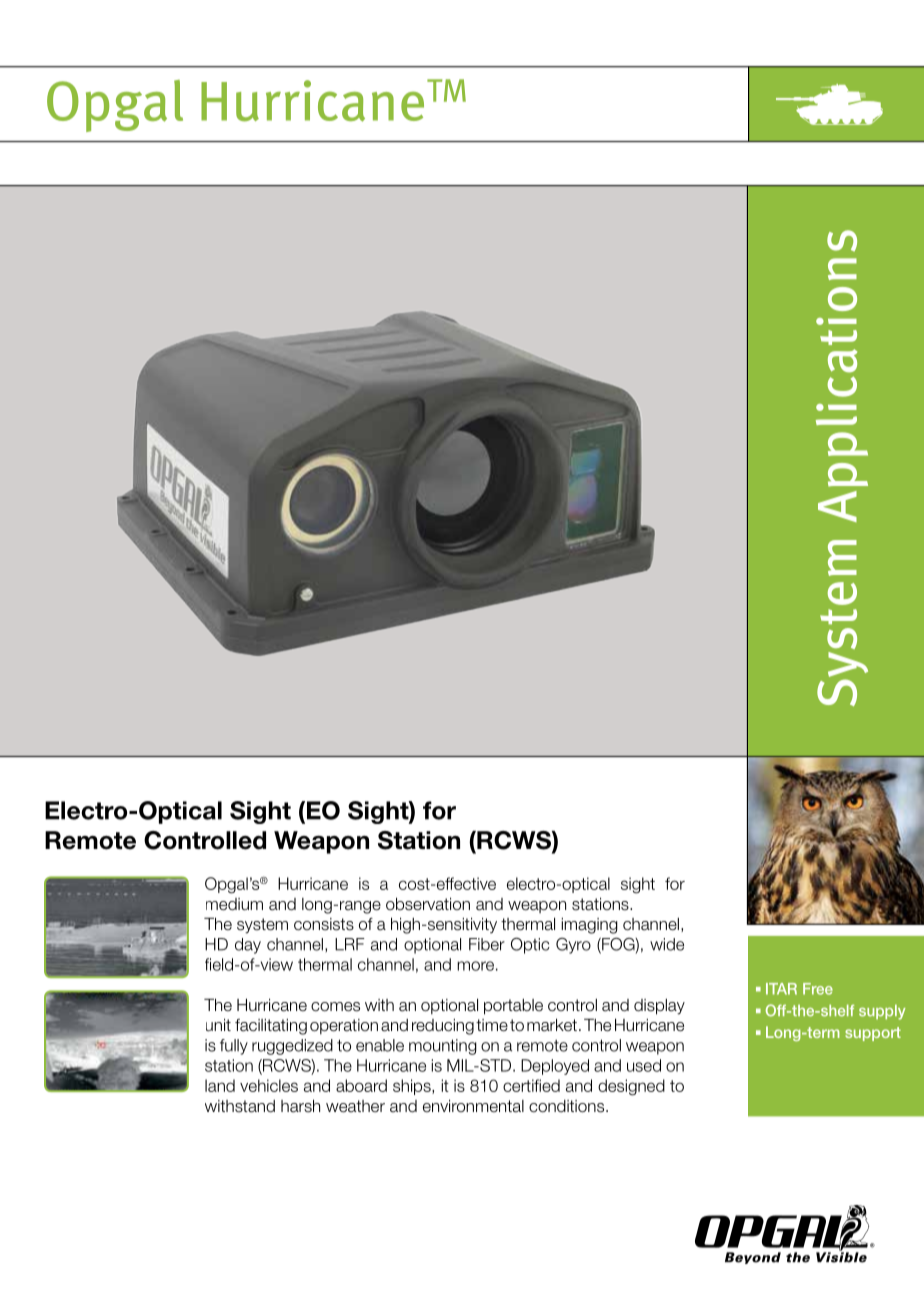  Describe the element at coordinates (631, 1087) in the screenshot. I see `designed` at that location.
